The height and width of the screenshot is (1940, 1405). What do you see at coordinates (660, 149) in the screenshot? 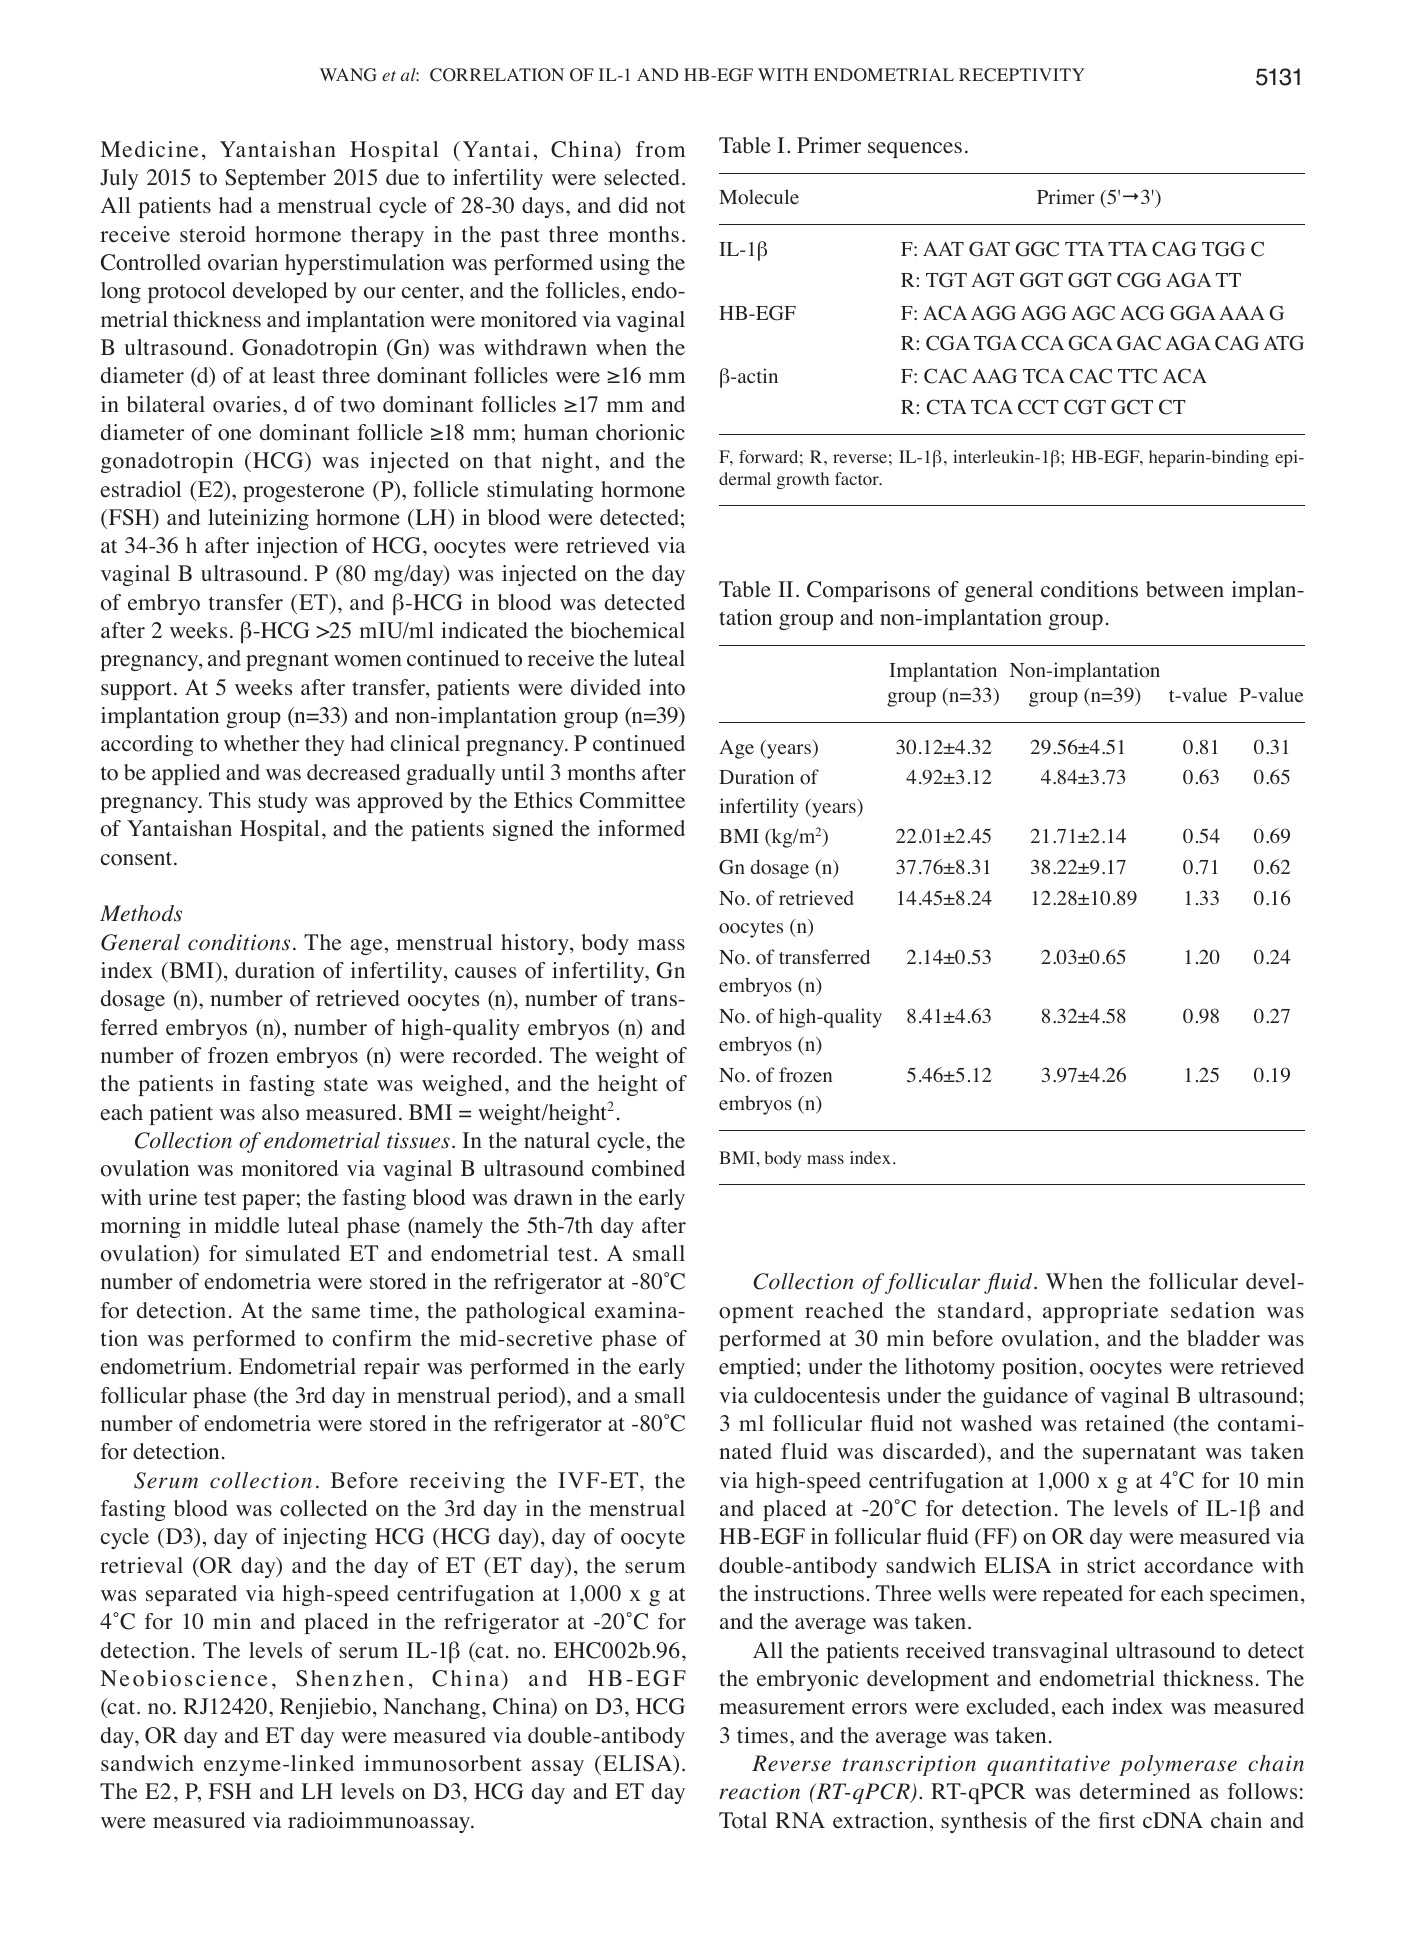
I see `from` at bounding box center [660, 149].
